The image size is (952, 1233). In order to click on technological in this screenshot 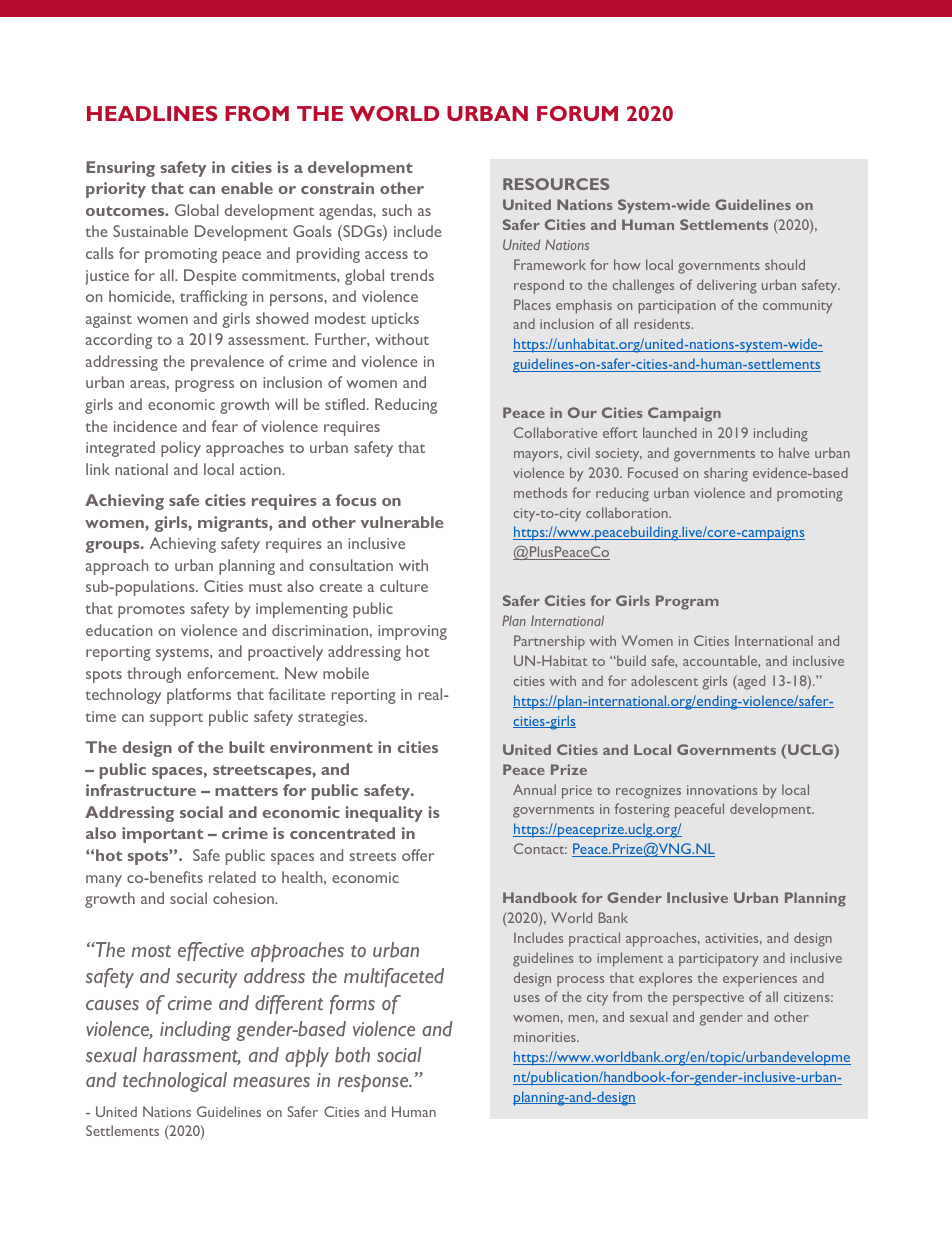, I will do `click(175, 1082)`.
